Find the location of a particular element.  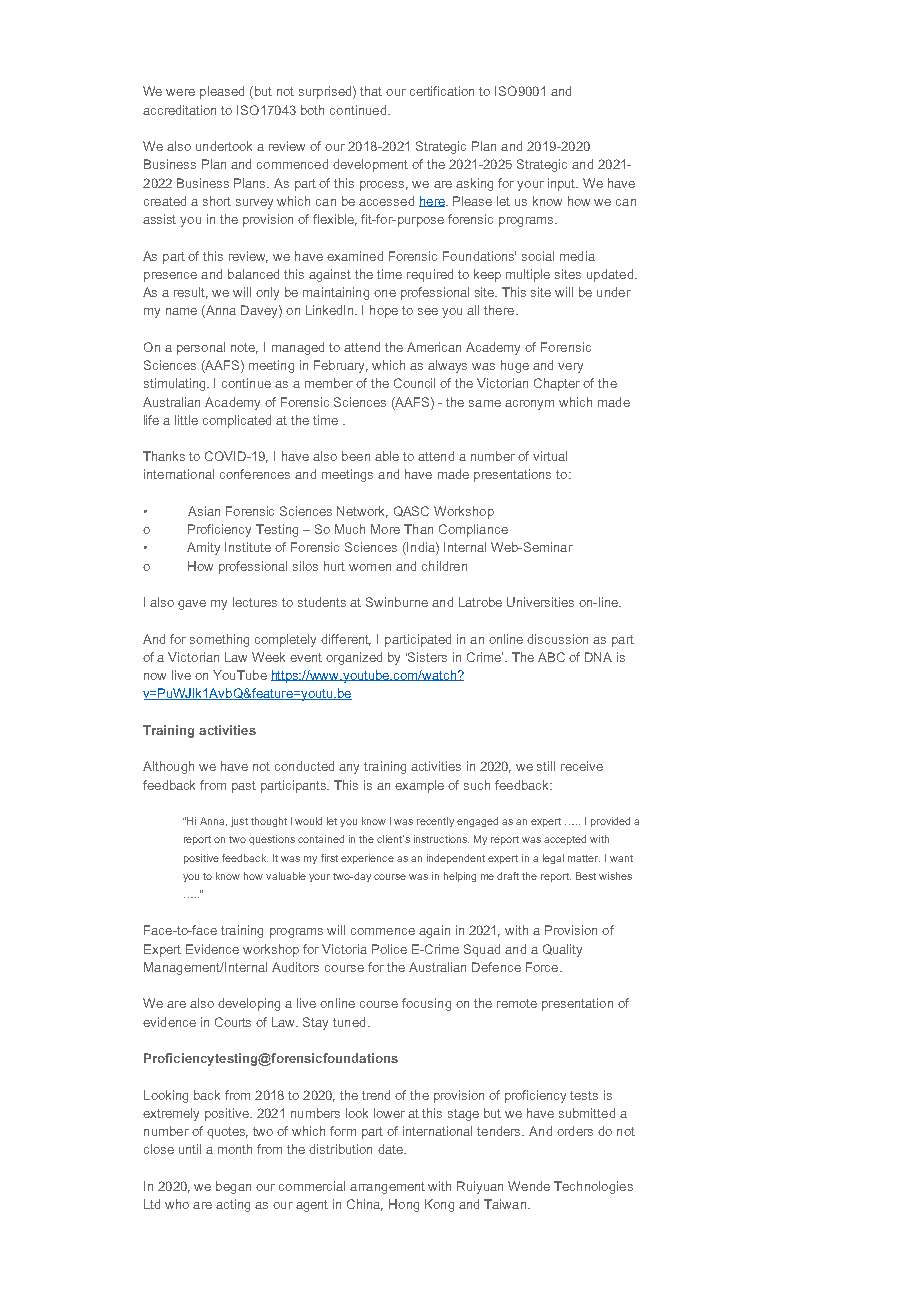

input is located at coordinates (563, 184).
